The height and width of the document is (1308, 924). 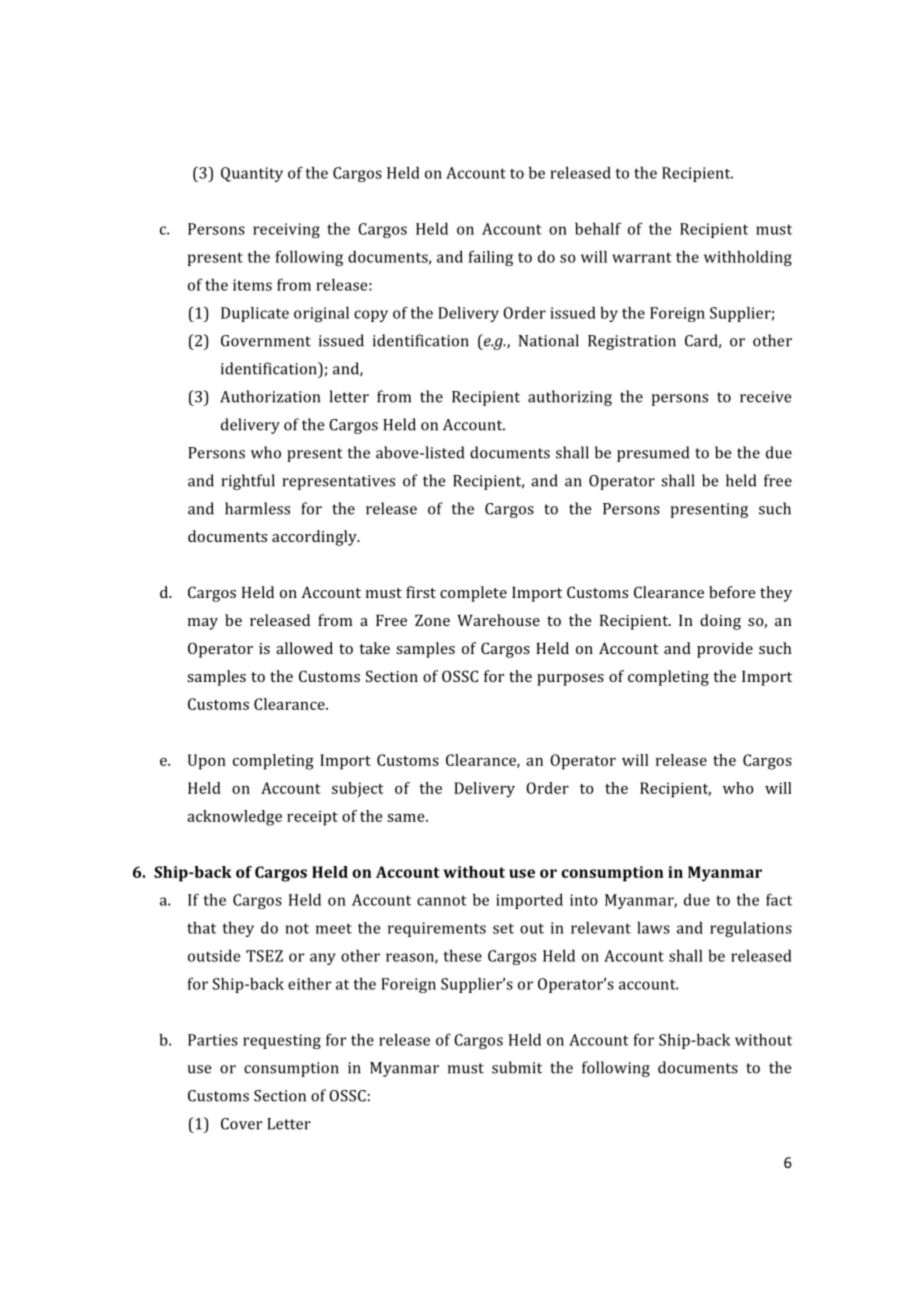 What do you see at coordinates (241, 1124) in the document?
I see `Cover` at bounding box center [241, 1124].
